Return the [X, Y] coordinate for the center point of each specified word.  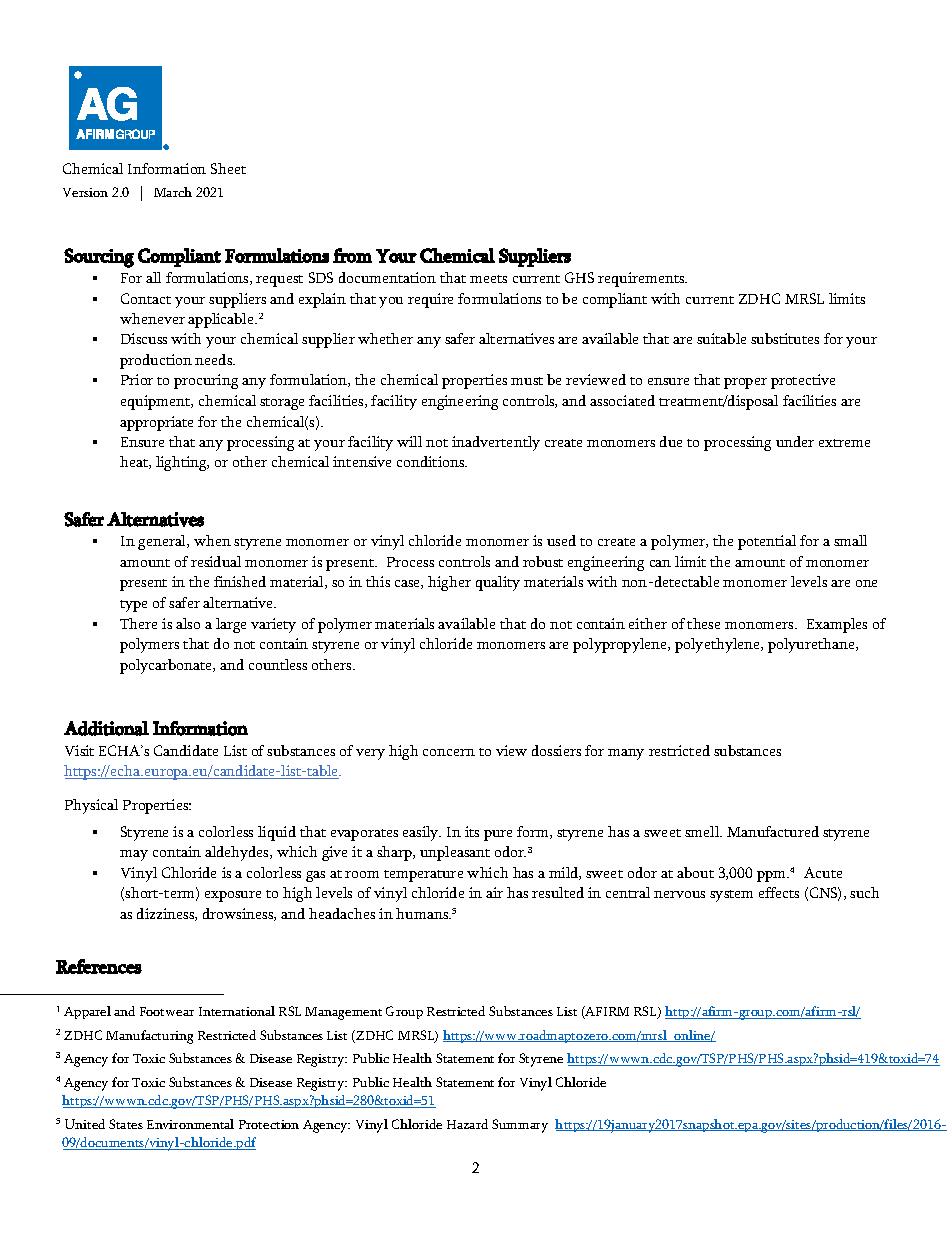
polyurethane [813, 645]
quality [498, 583]
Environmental [190, 1124]
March [173, 192]
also [188, 623]
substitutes [785, 338]
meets [488, 279]
